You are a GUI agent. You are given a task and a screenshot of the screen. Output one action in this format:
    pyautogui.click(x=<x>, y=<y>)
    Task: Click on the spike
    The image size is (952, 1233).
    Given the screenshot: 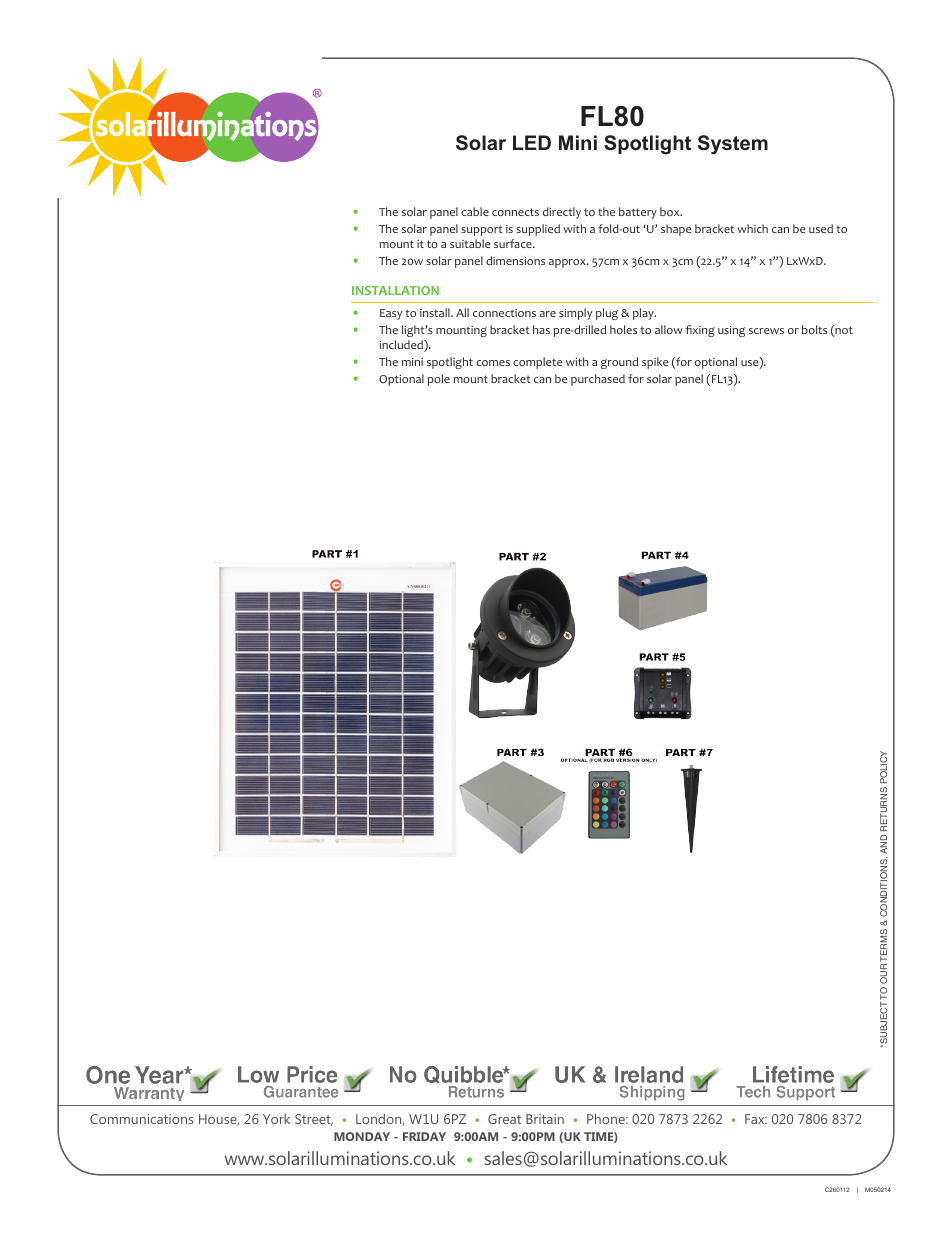 What is the action you would take?
    pyautogui.click(x=655, y=363)
